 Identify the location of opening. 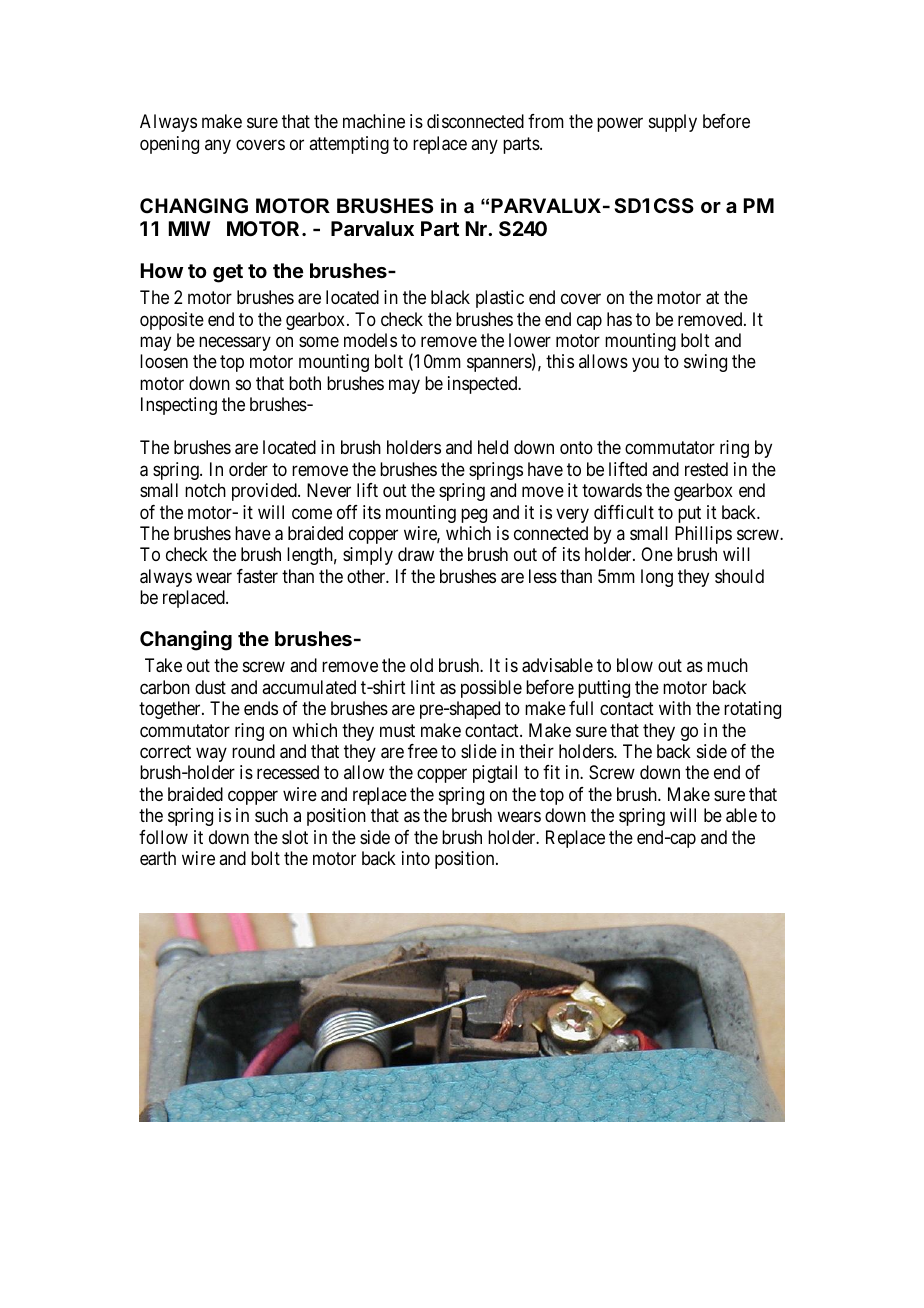
(169, 145).
